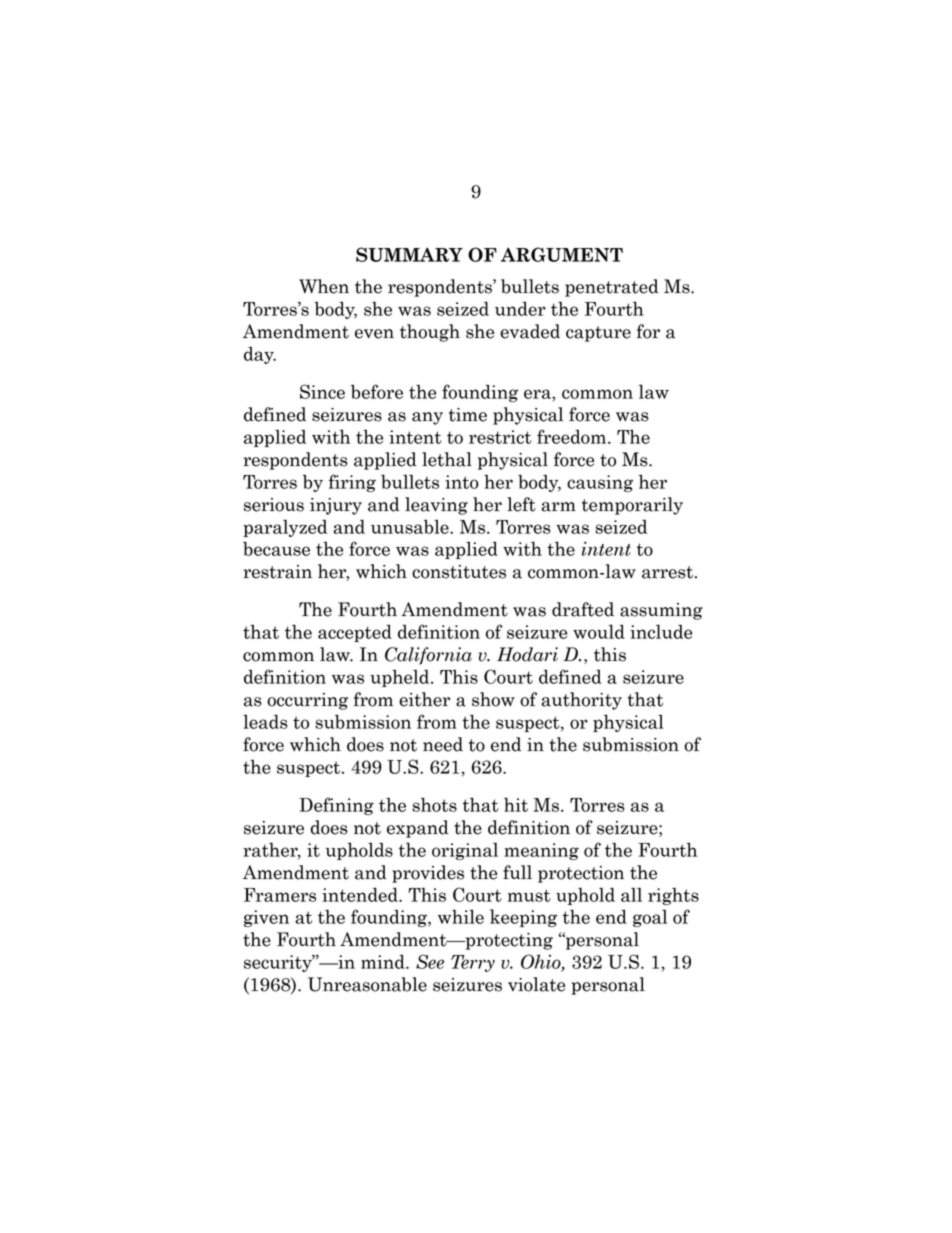 Image resolution: width=952 pixels, height=1233 pixels. Describe the element at coordinates (581, 701) in the screenshot. I see `authority` at that location.
